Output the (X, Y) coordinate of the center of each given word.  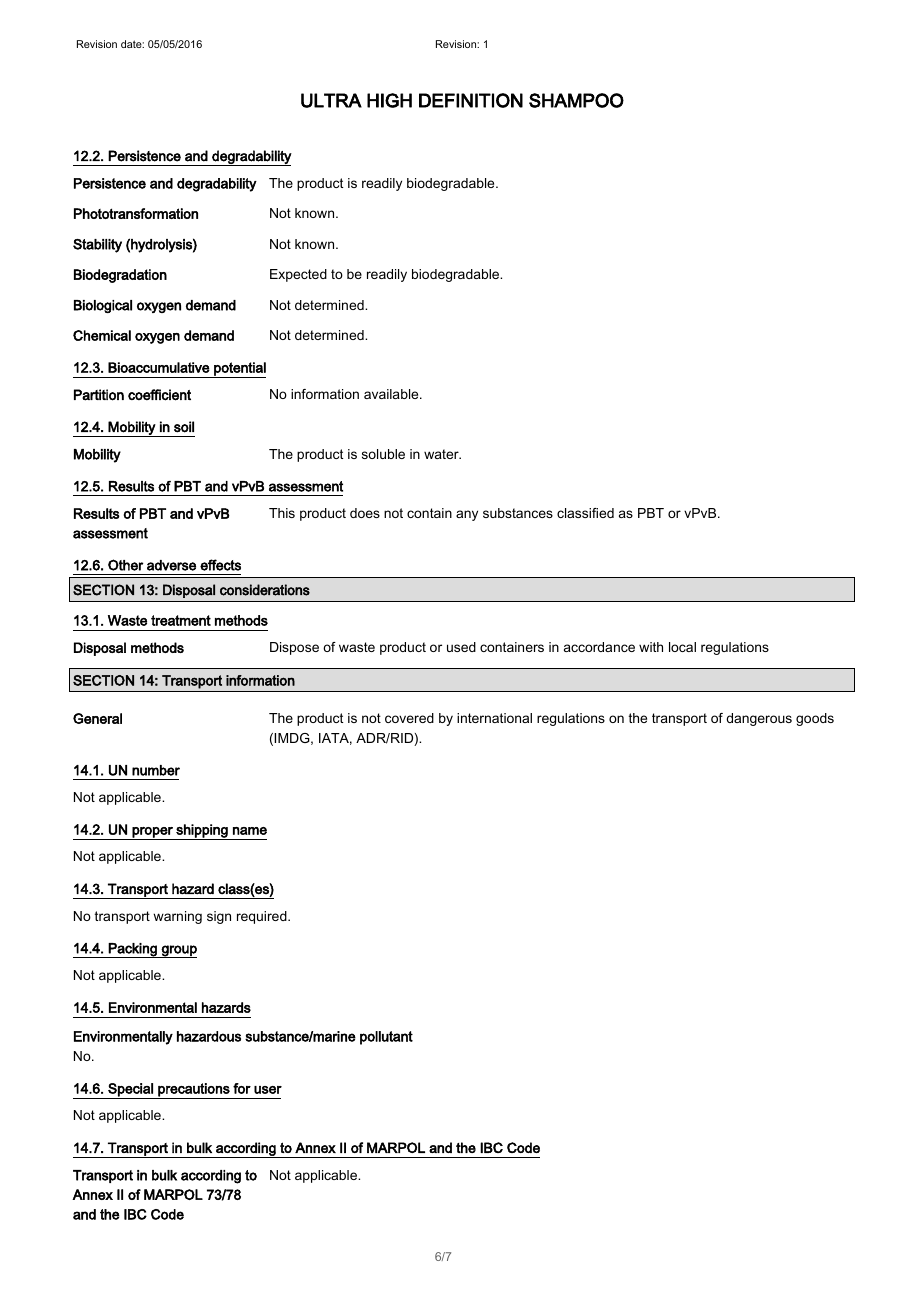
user (268, 1090)
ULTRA (331, 100)
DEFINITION (471, 100)
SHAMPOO (576, 100)
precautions (194, 1091)
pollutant (386, 1038)
